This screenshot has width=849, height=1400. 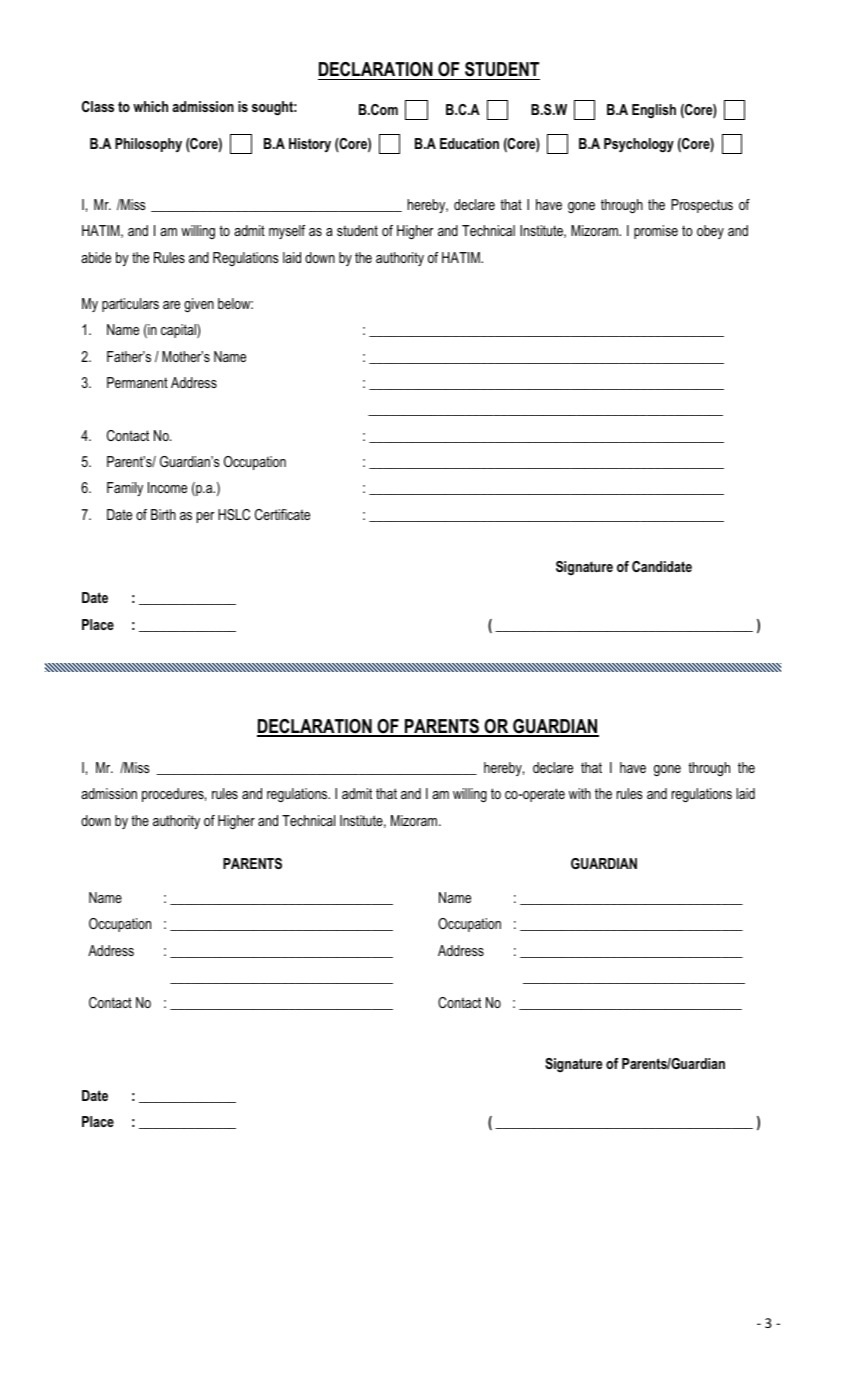 What do you see at coordinates (125, 489) in the screenshot?
I see `Family` at bounding box center [125, 489].
